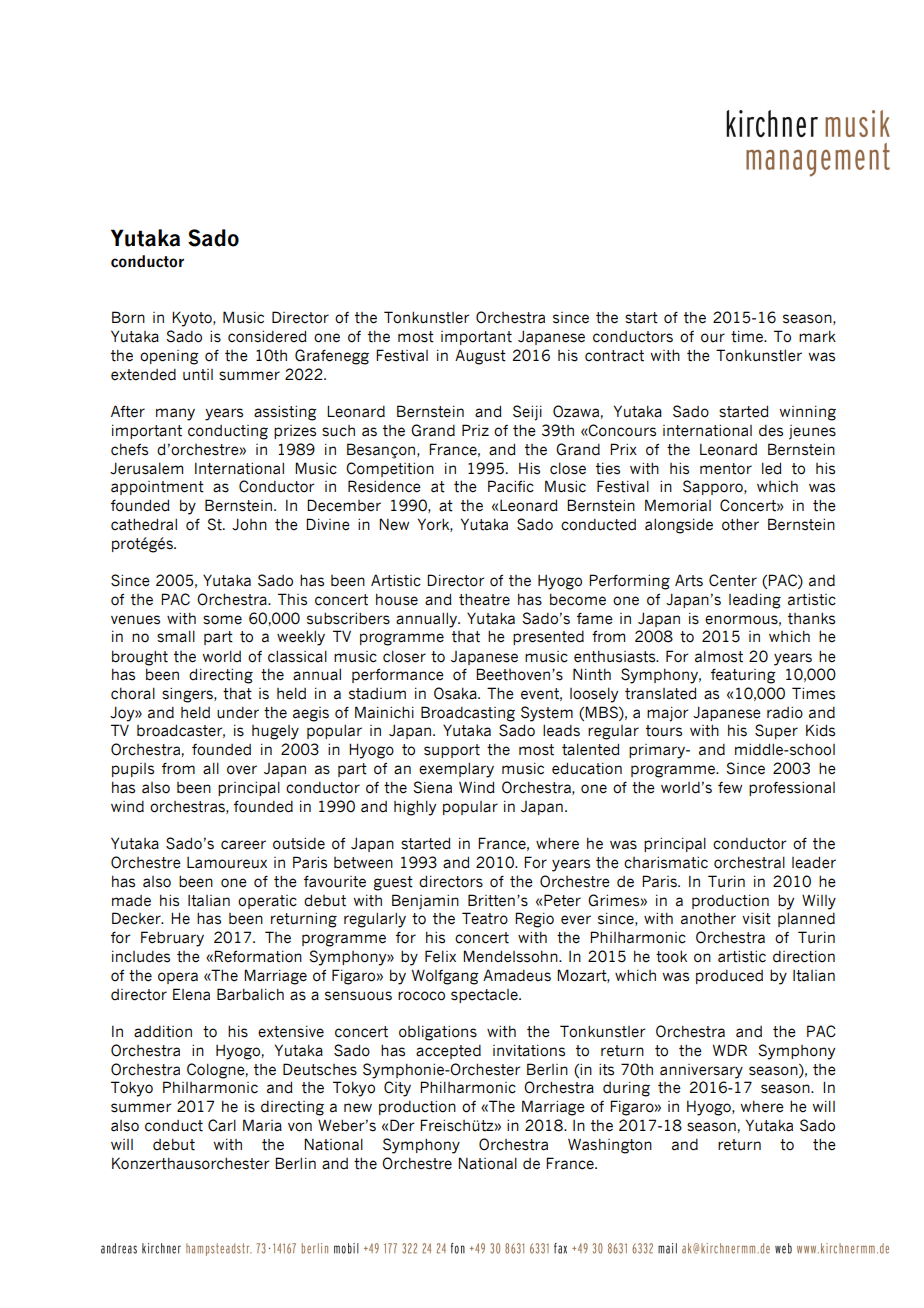  I want to click on charismatic, so click(666, 863).
